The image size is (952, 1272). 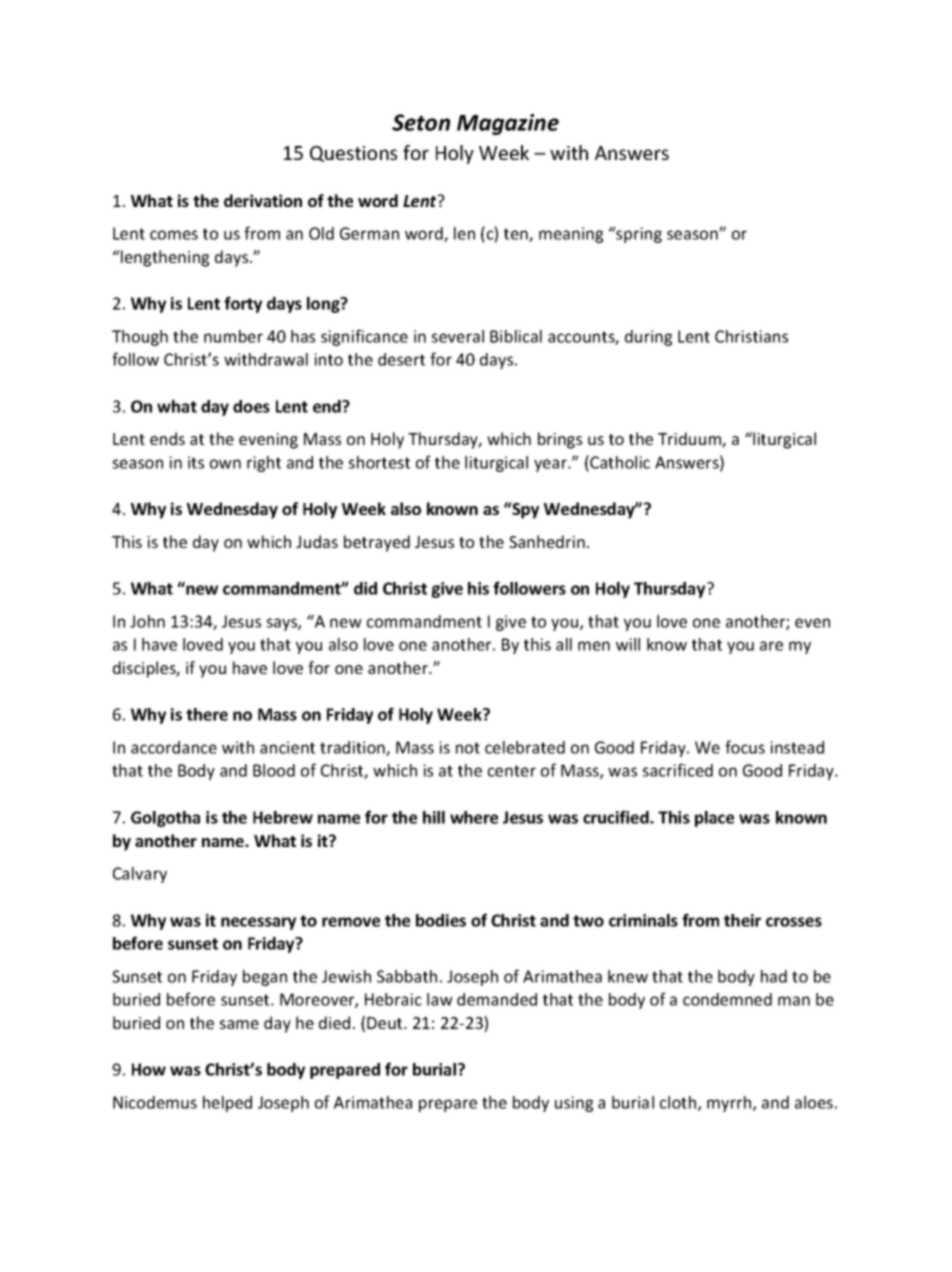 I want to click on celebrated, so click(x=525, y=747).
